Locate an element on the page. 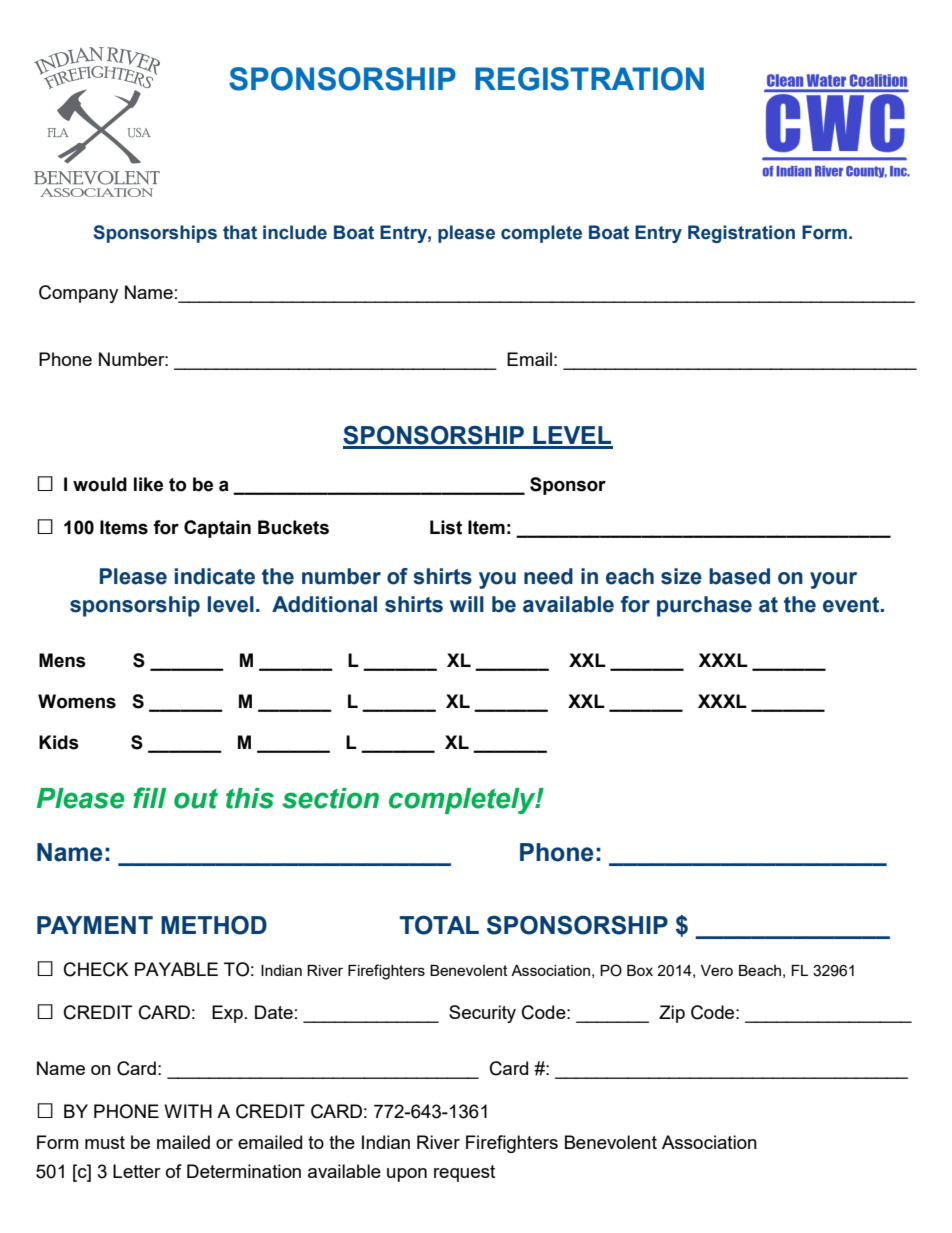 The image size is (952, 1233). Letter is located at coordinates (137, 1171).
